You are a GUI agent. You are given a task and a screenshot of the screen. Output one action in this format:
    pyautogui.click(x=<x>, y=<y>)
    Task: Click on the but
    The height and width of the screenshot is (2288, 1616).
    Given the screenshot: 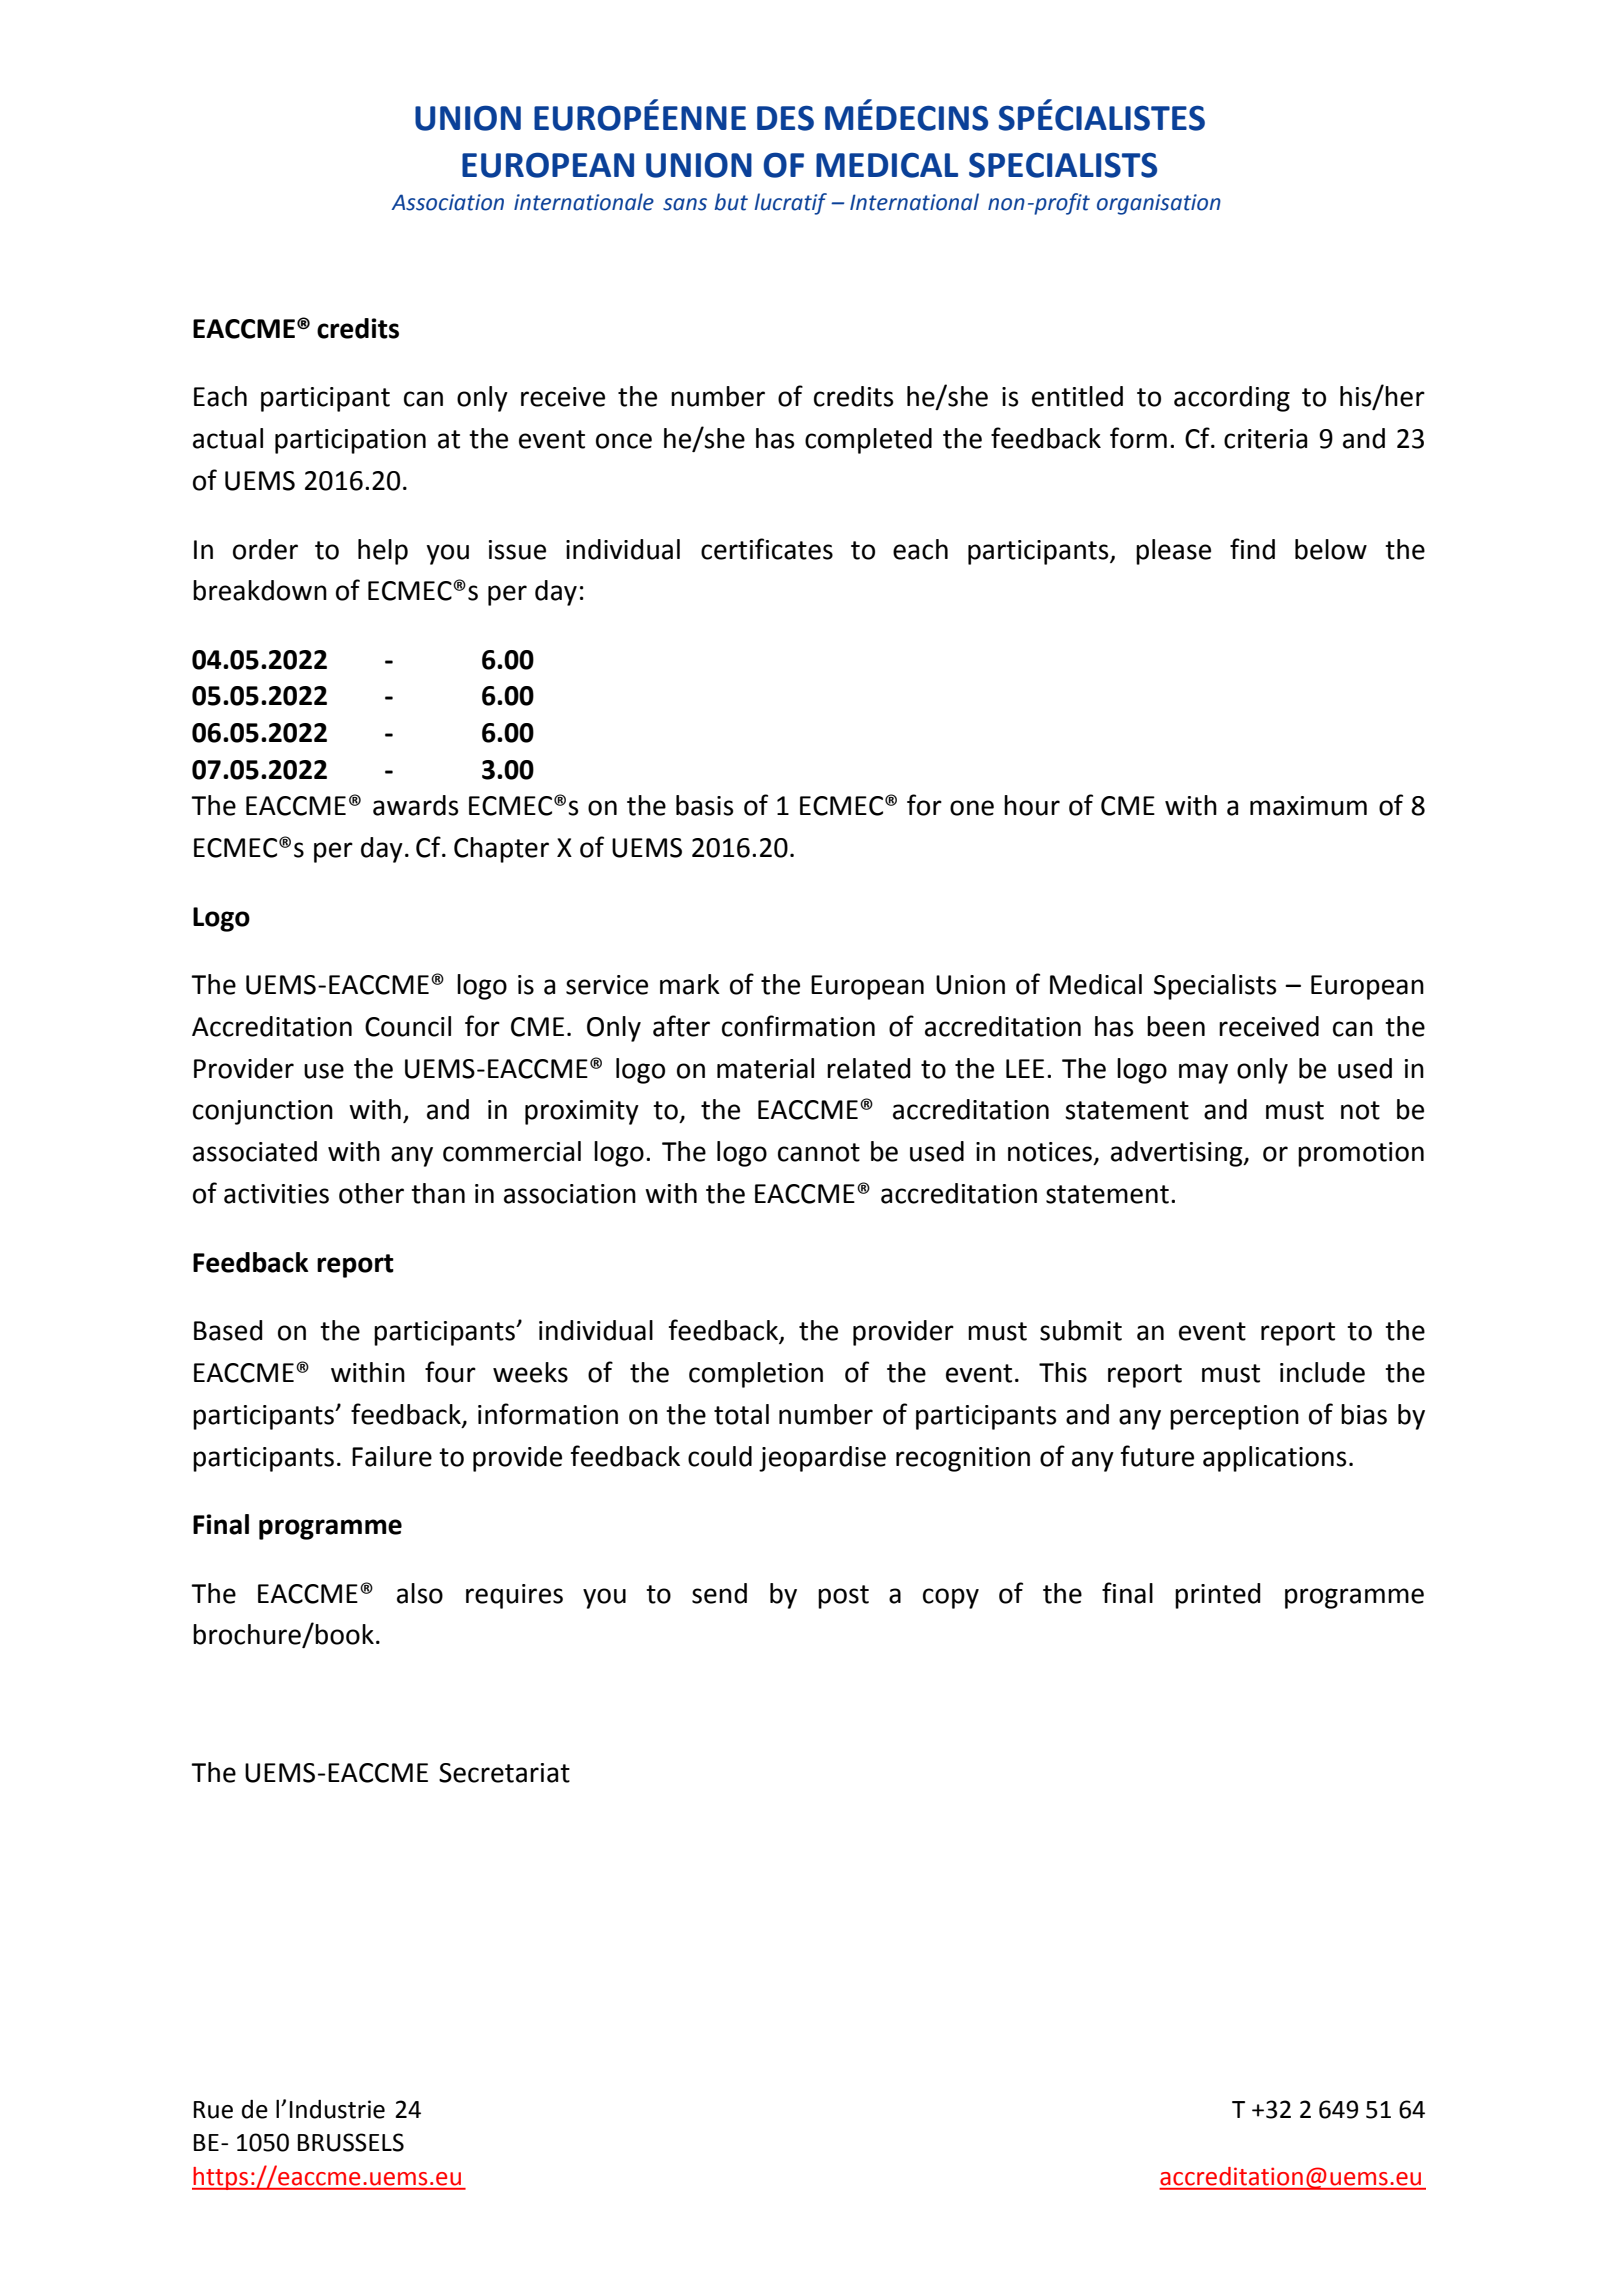 What is the action you would take?
    pyautogui.click(x=731, y=202)
